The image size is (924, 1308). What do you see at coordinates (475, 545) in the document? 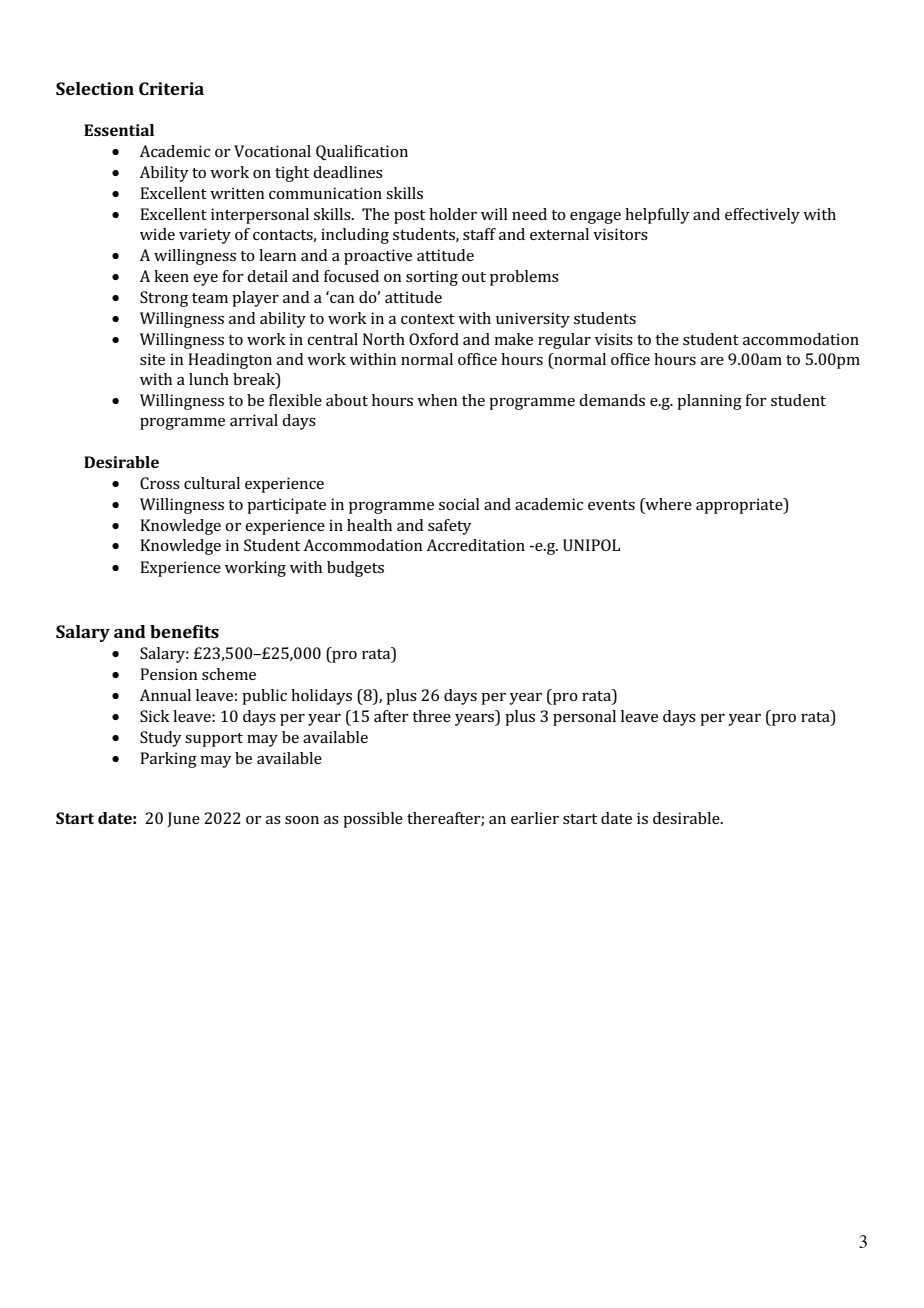
I see `Accreditation` at bounding box center [475, 545].
